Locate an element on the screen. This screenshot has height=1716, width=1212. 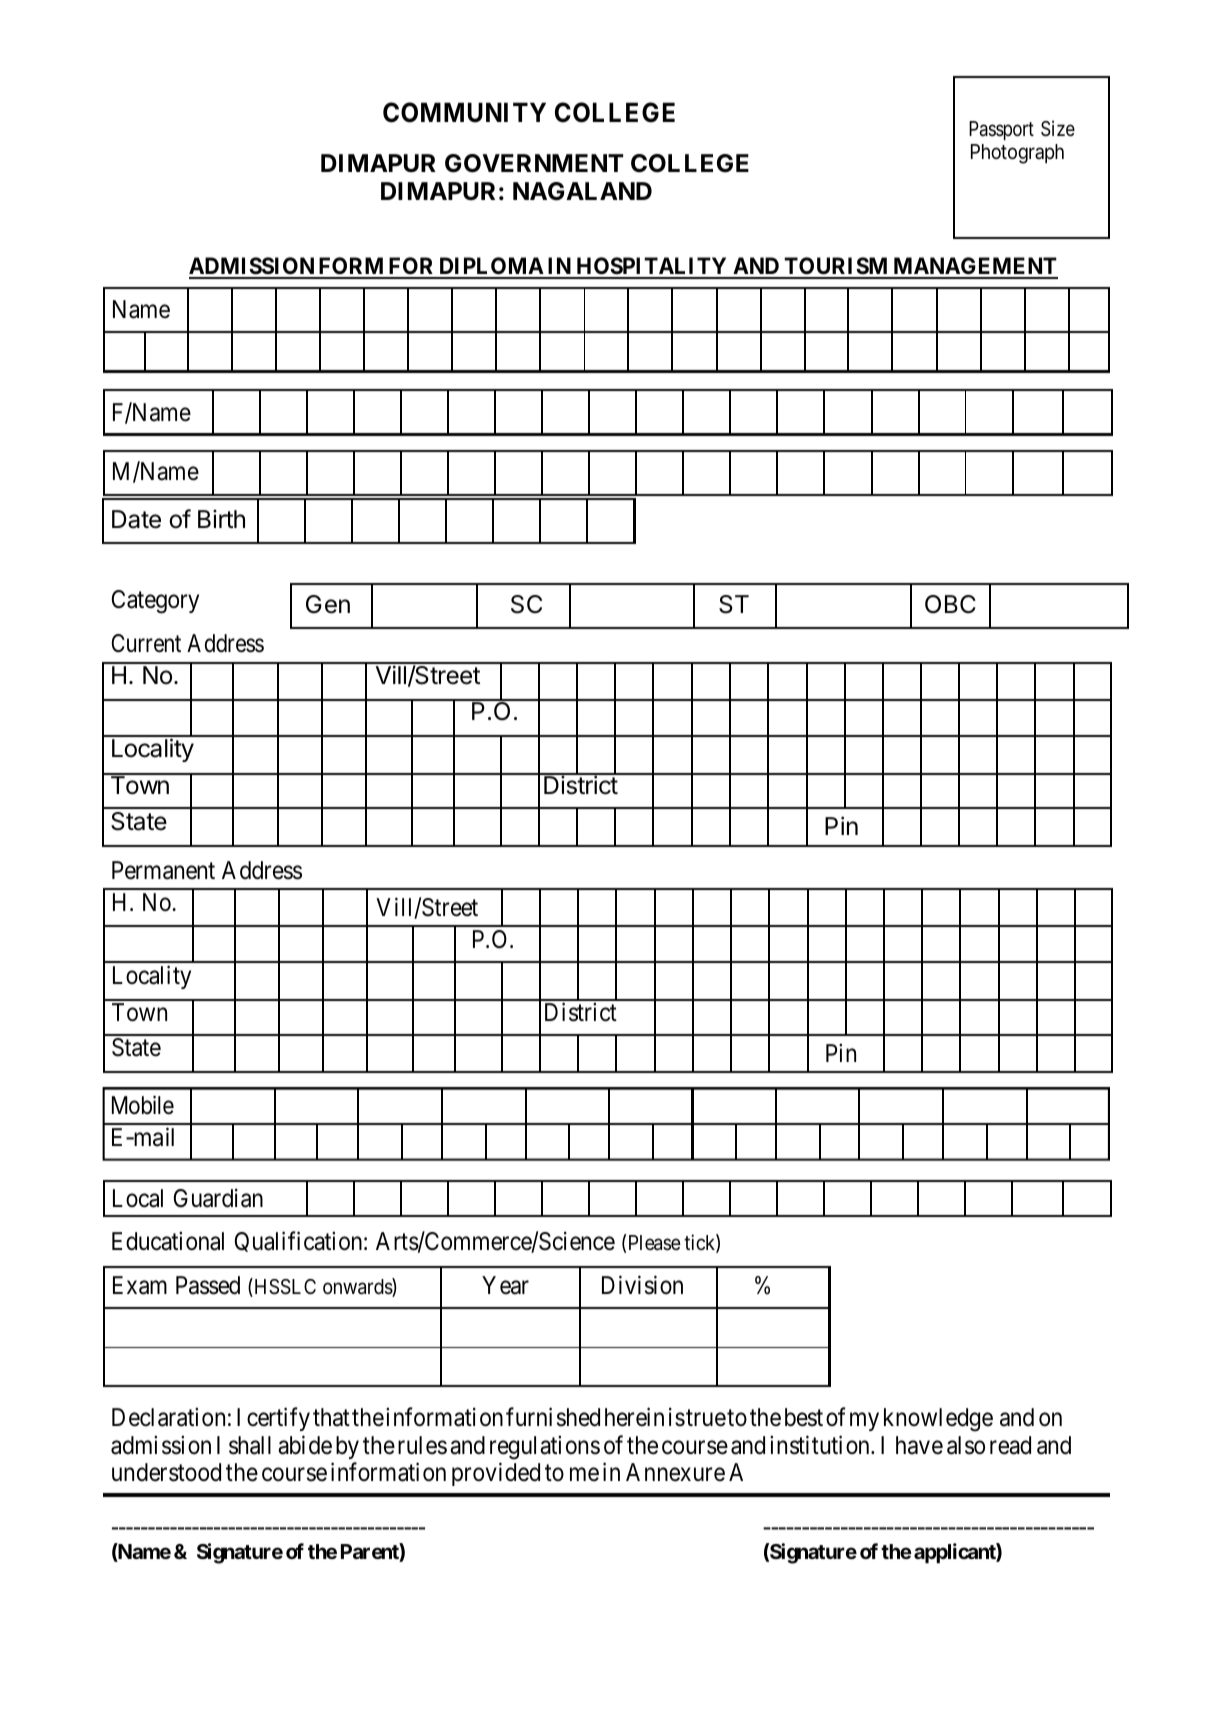
Gen is located at coordinates (328, 604).
